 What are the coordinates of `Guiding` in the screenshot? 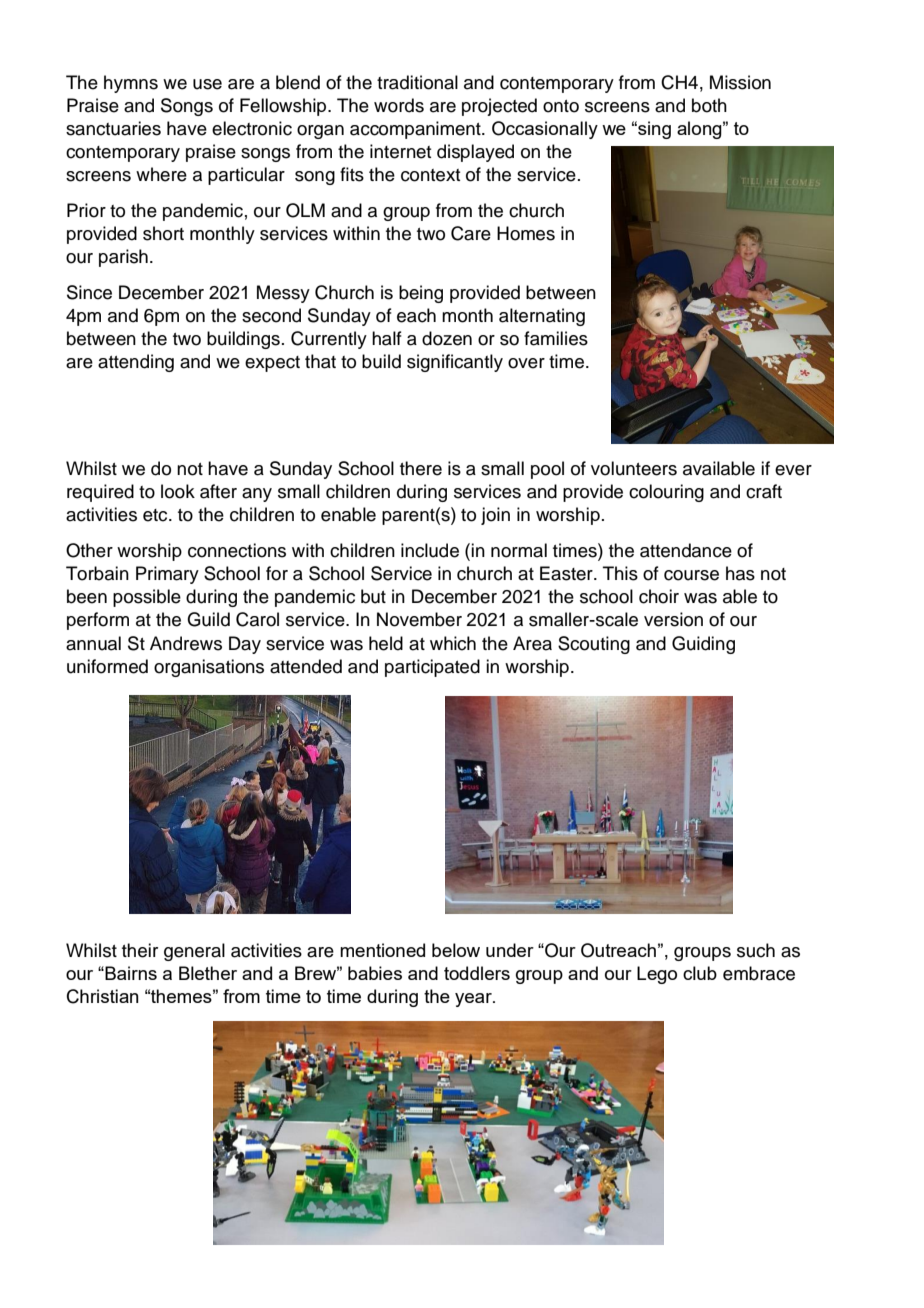 It's located at (703, 645).
